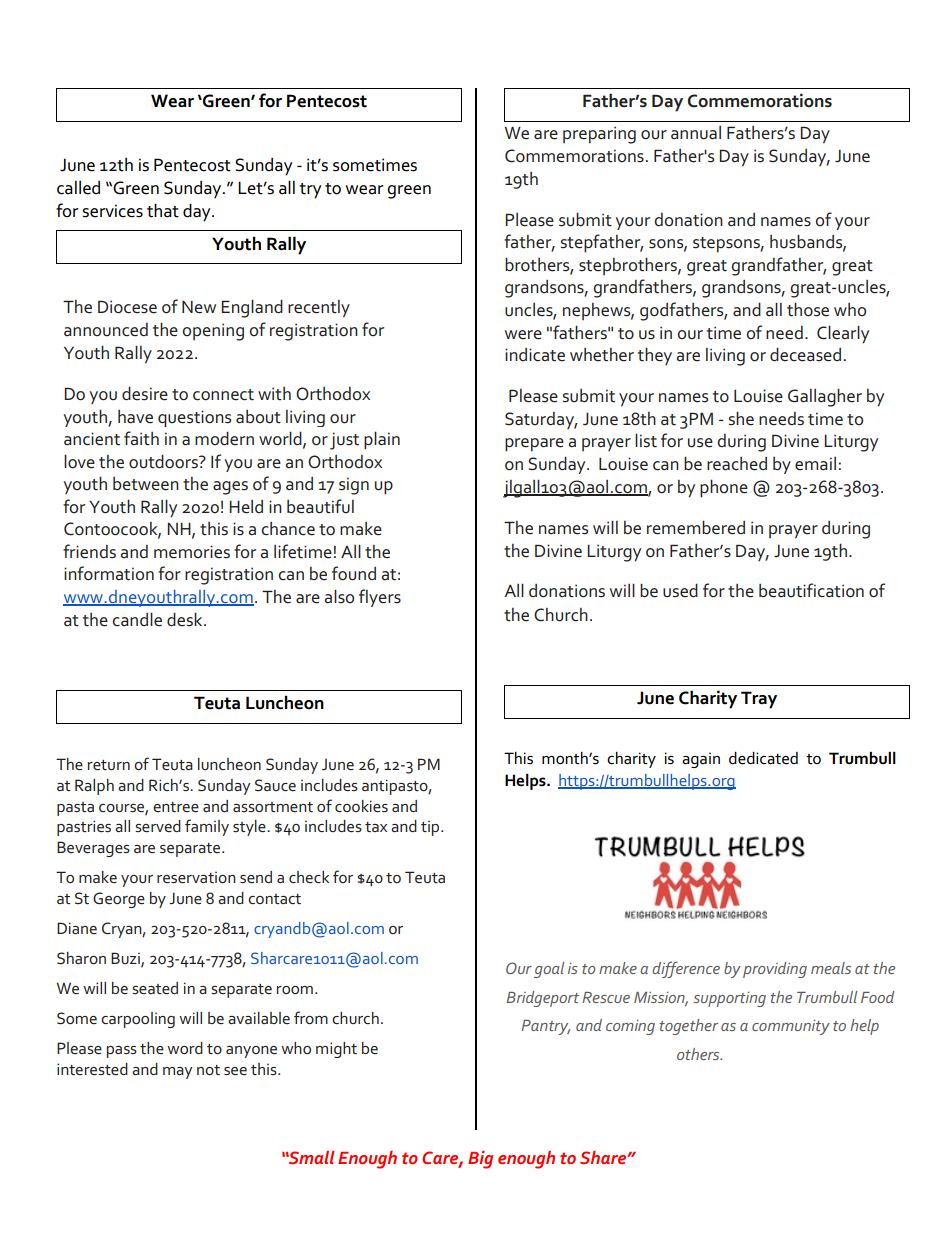 The width and height of the screenshot is (952, 1233). I want to click on Big, so click(480, 1160).
